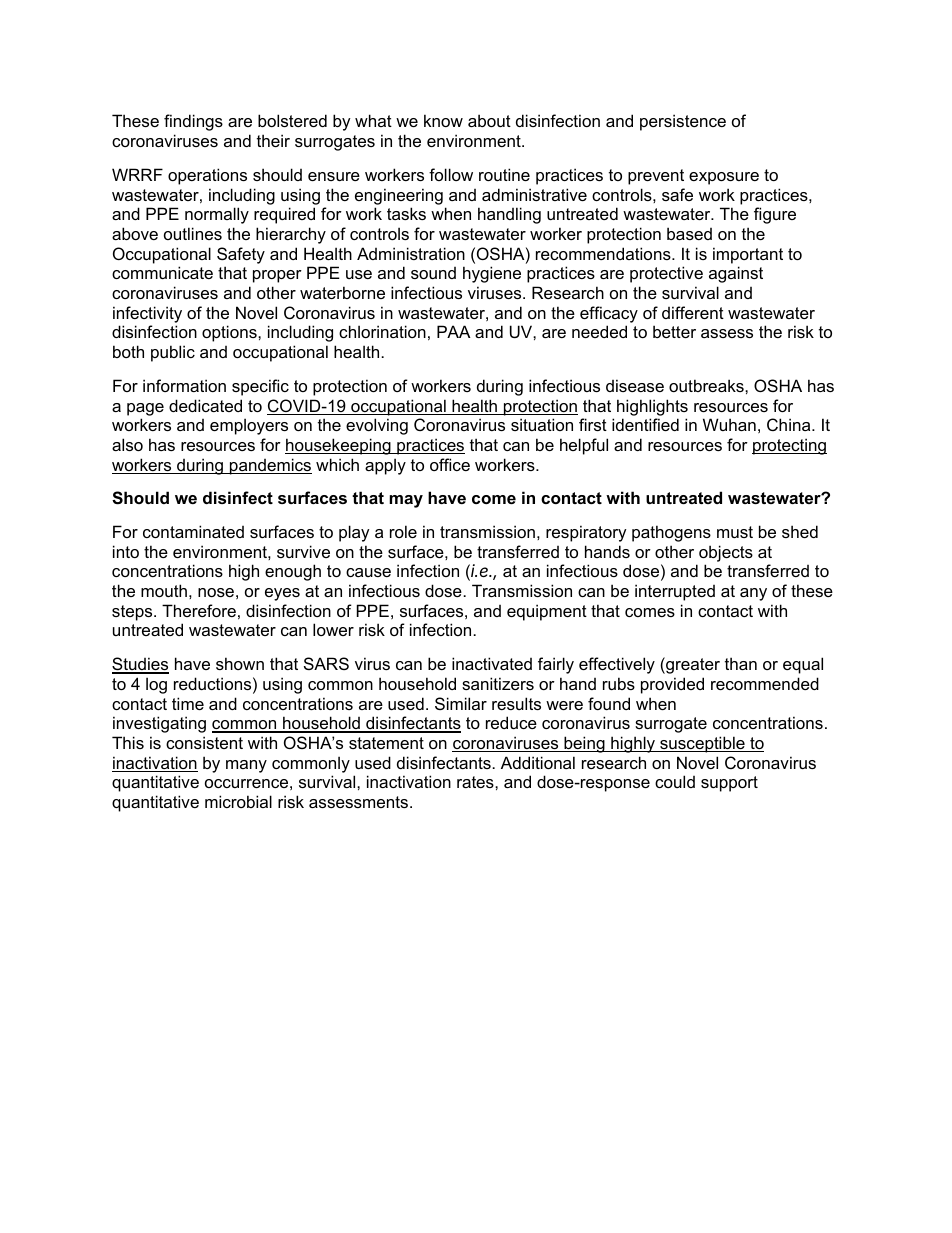  What do you see at coordinates (230, 333) in the image?
I see `options` at bounding box center [230, 333].
